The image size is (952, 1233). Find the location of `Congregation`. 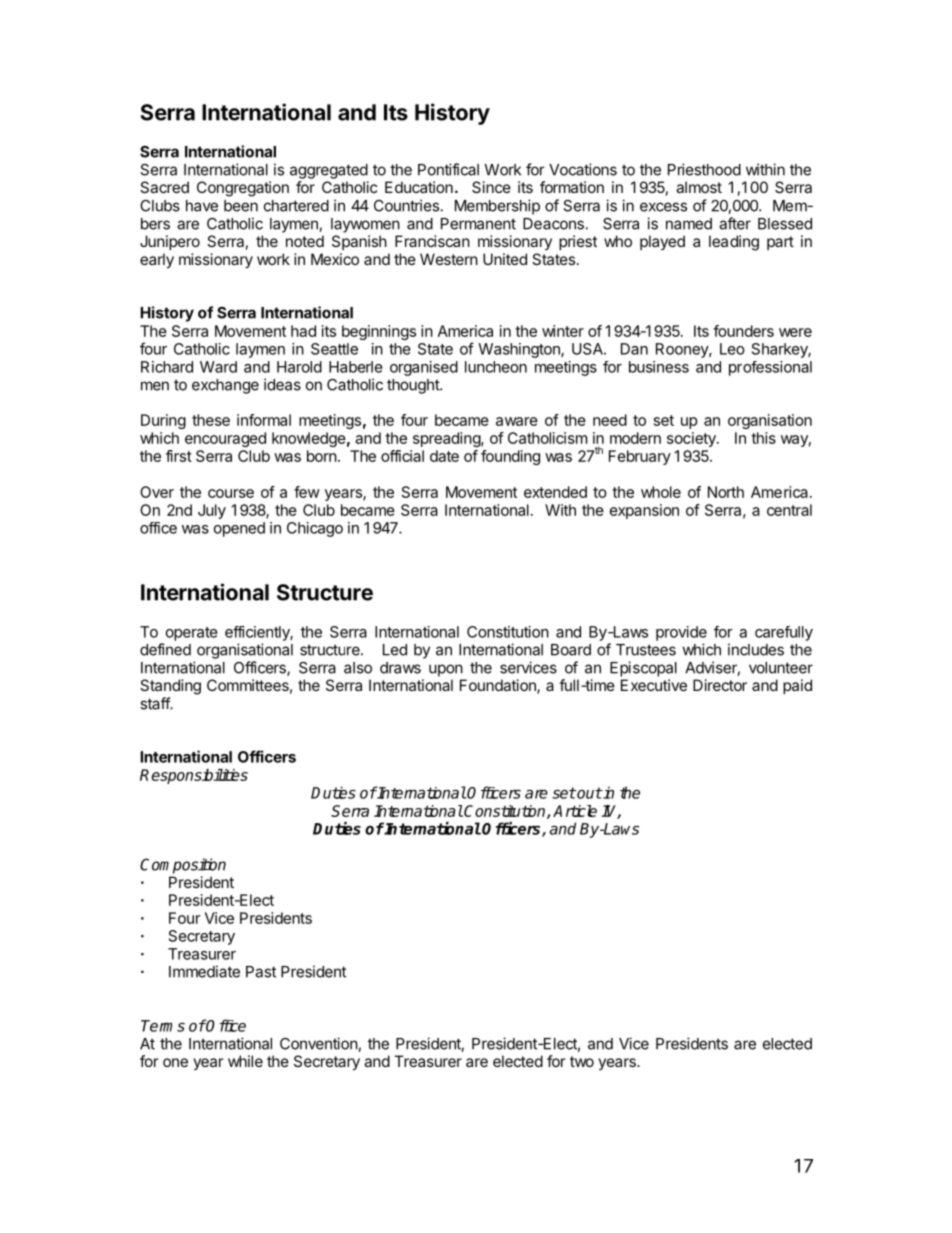

Congregation is located at coordinates (243, 189).
